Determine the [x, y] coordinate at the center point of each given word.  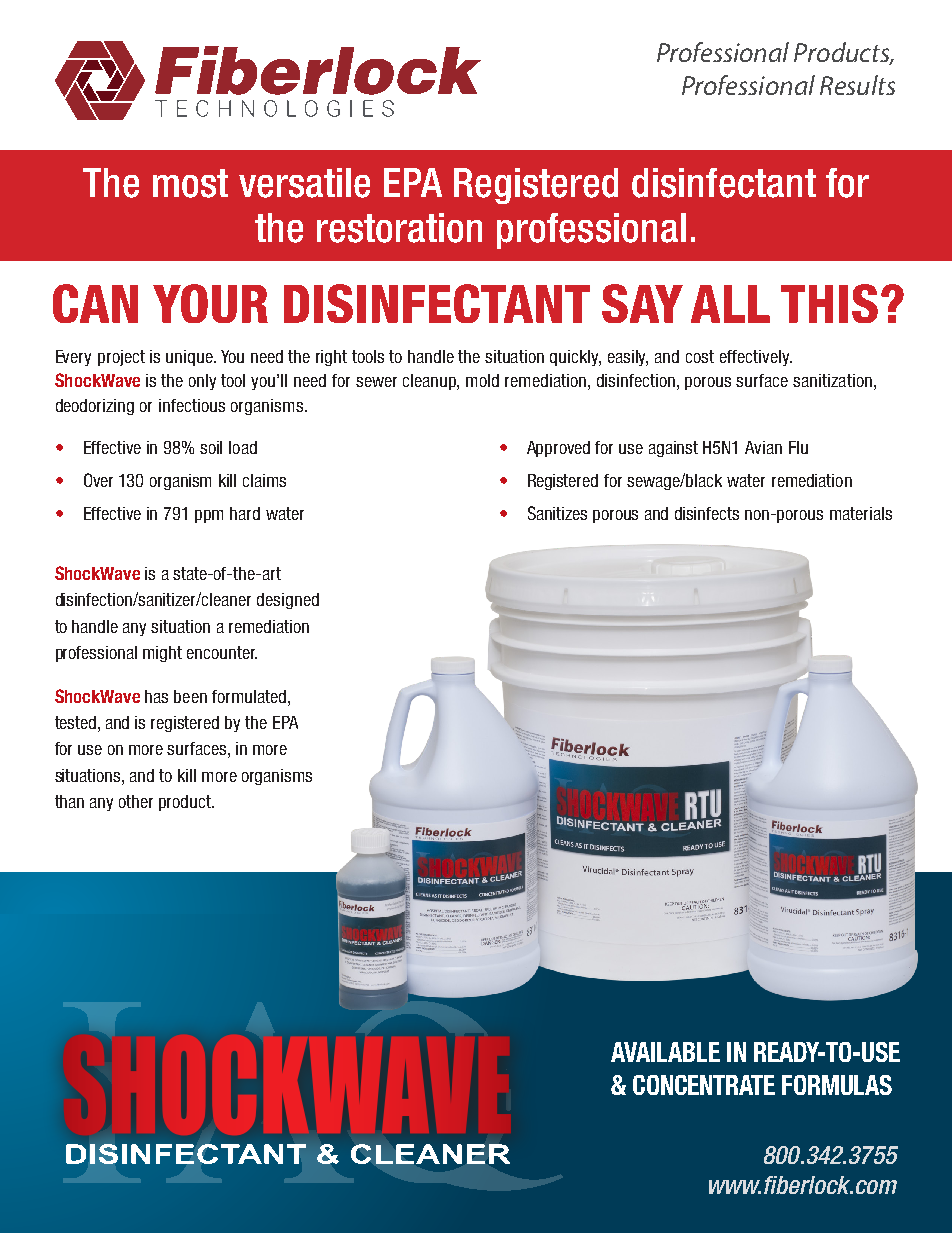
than [69, 801]
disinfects [707, 513]
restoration [399, 228]
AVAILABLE [665, 1052]
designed [288, 601]
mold [482, 380]
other [136, 801]
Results [857, 85]
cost [700, 356]
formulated [249, 696]
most [190, 183]
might [162, 654]
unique [190, 358]
